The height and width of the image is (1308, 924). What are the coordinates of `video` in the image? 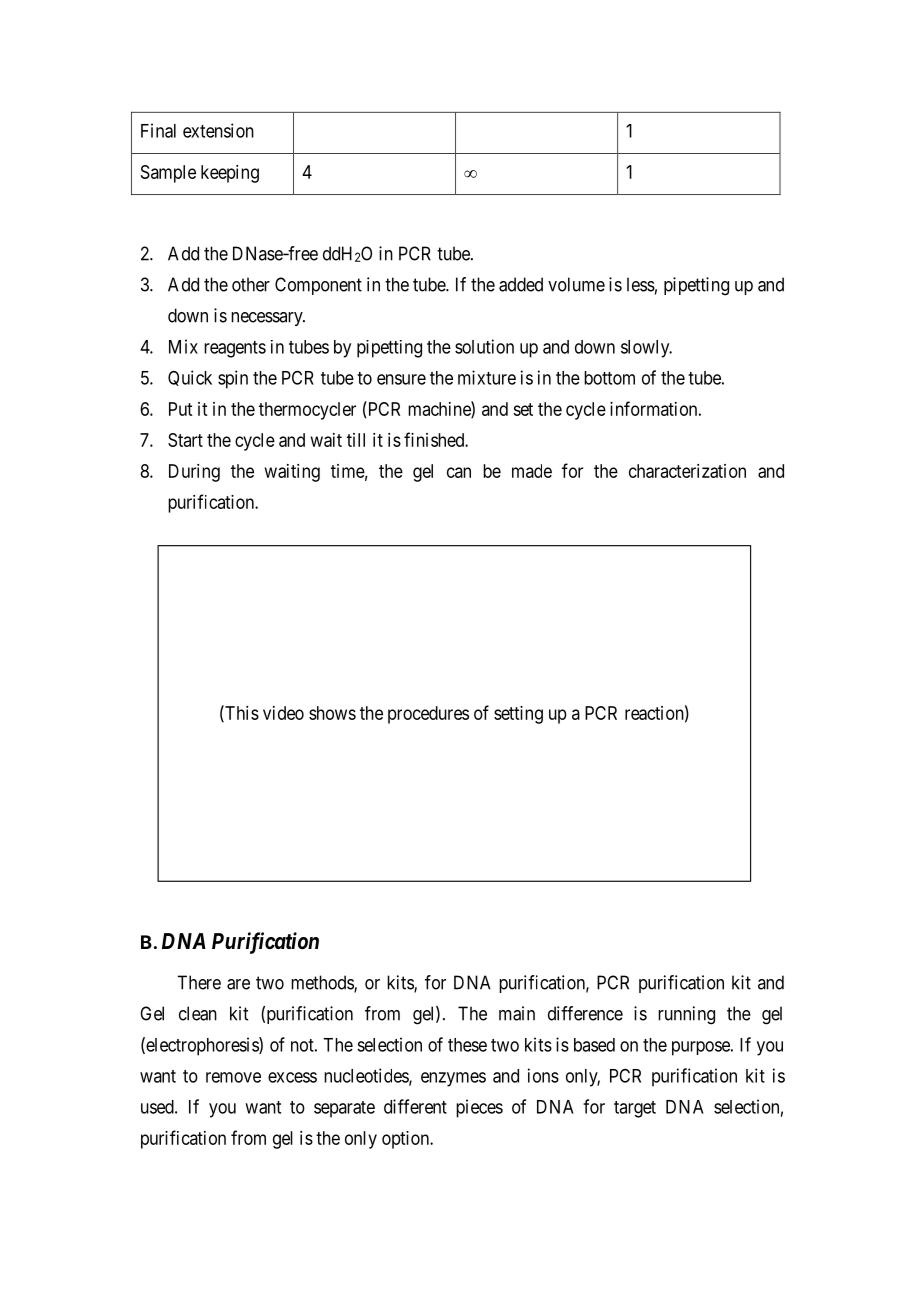 It's located at (283, 713).
